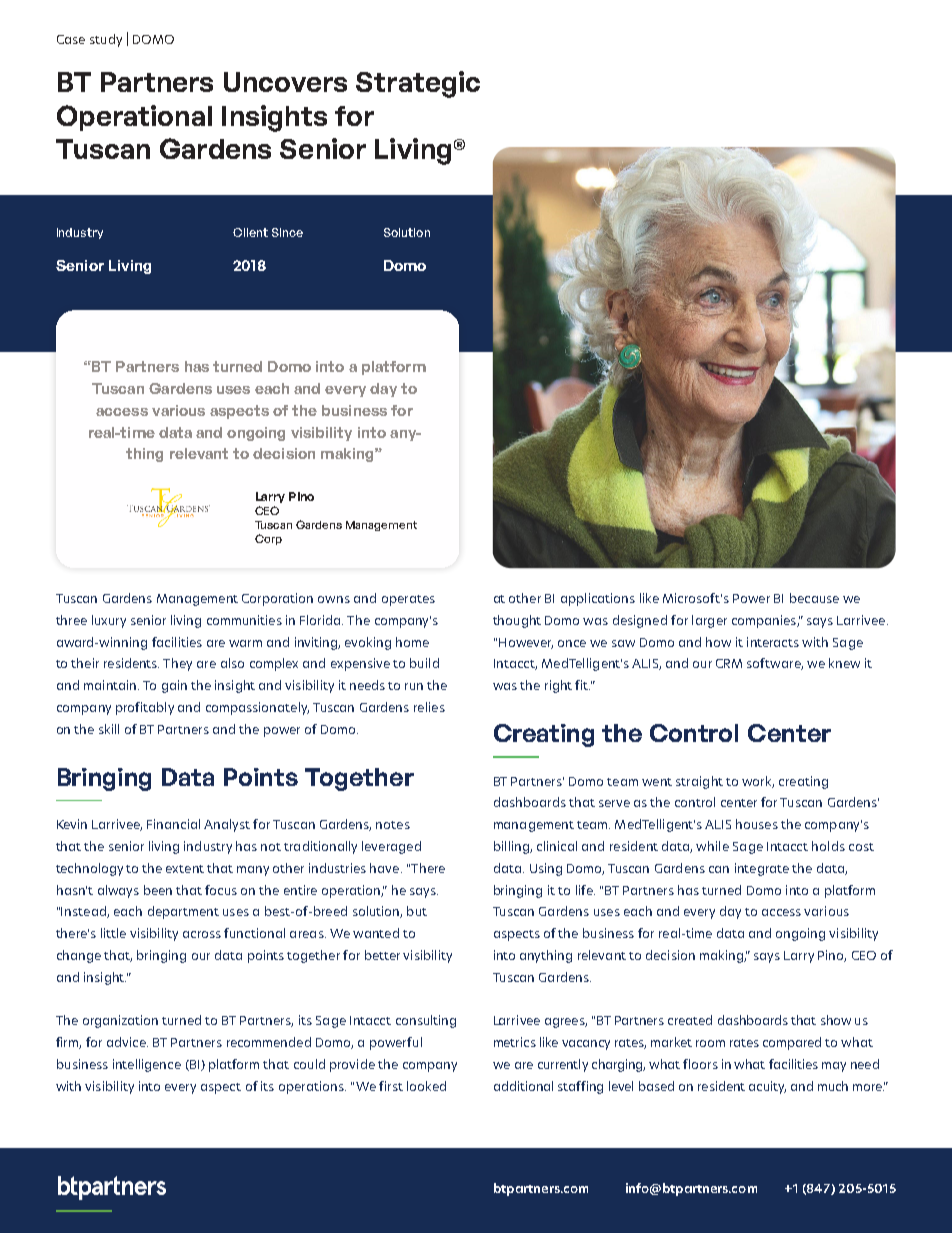 Image resolution: width=952 pixels, height=1233 pixels. Describe the element at coordinates (106, 40) in the screenshot. I see `study` at that location.
